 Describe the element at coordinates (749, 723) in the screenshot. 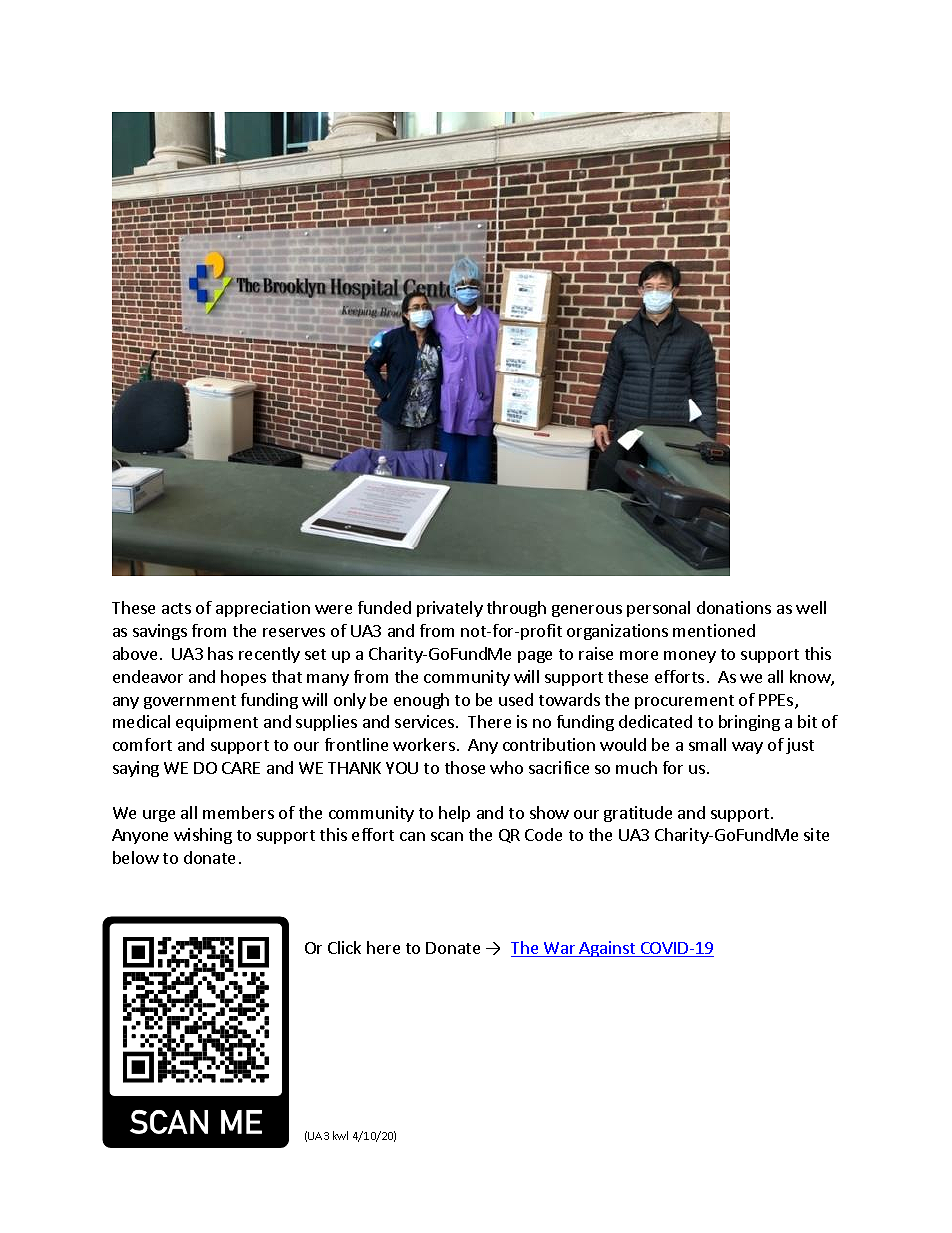

I see `bringing` at that location.
